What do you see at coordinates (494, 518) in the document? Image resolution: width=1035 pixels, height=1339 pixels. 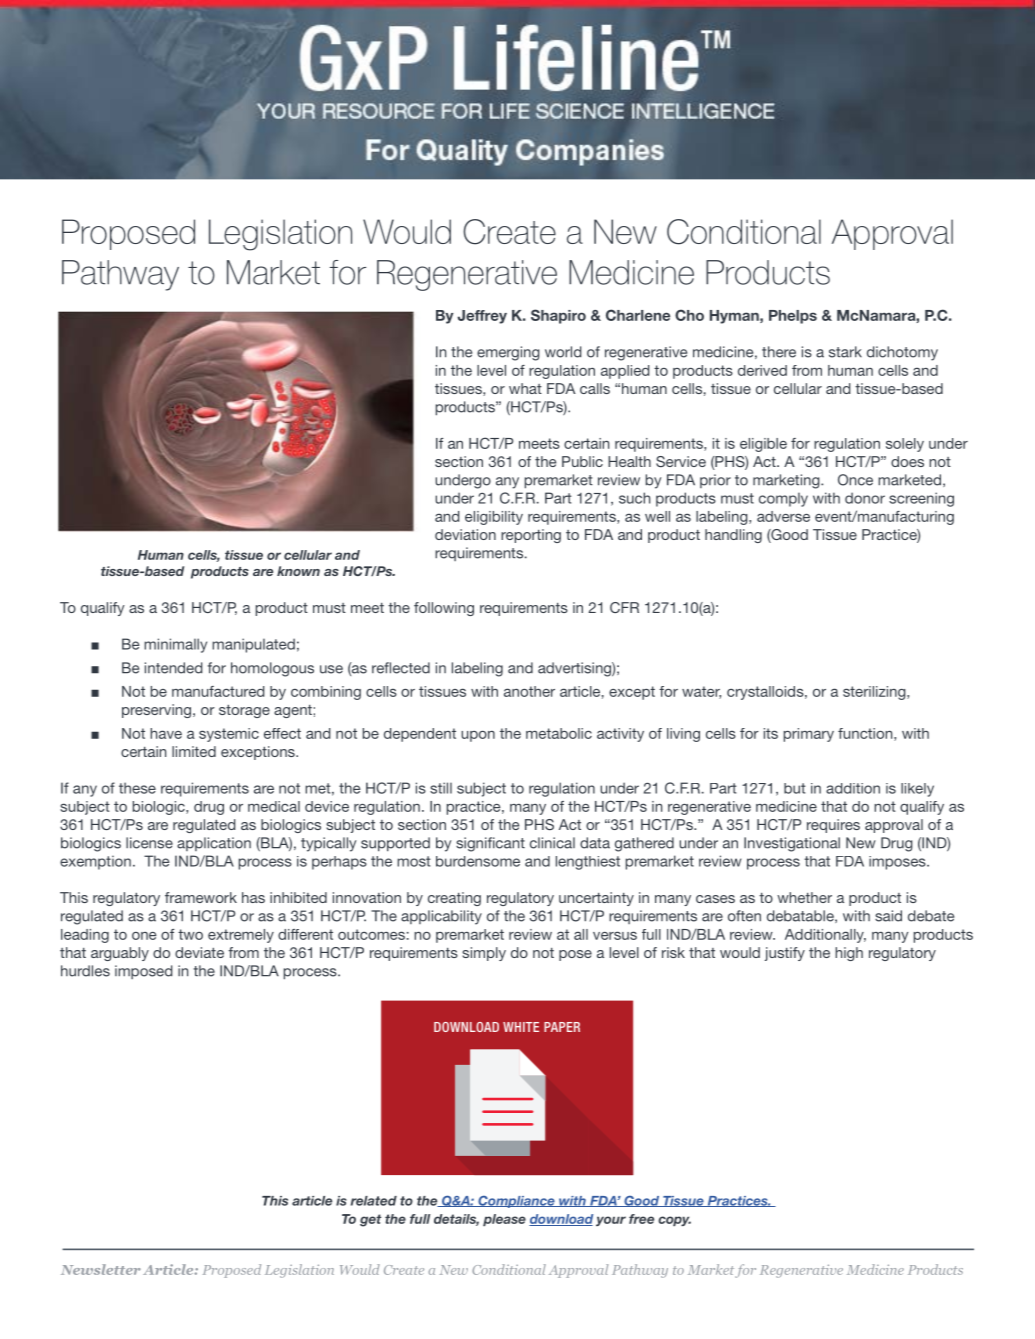 I see `eligibility` at bounding box center [494, 518].
